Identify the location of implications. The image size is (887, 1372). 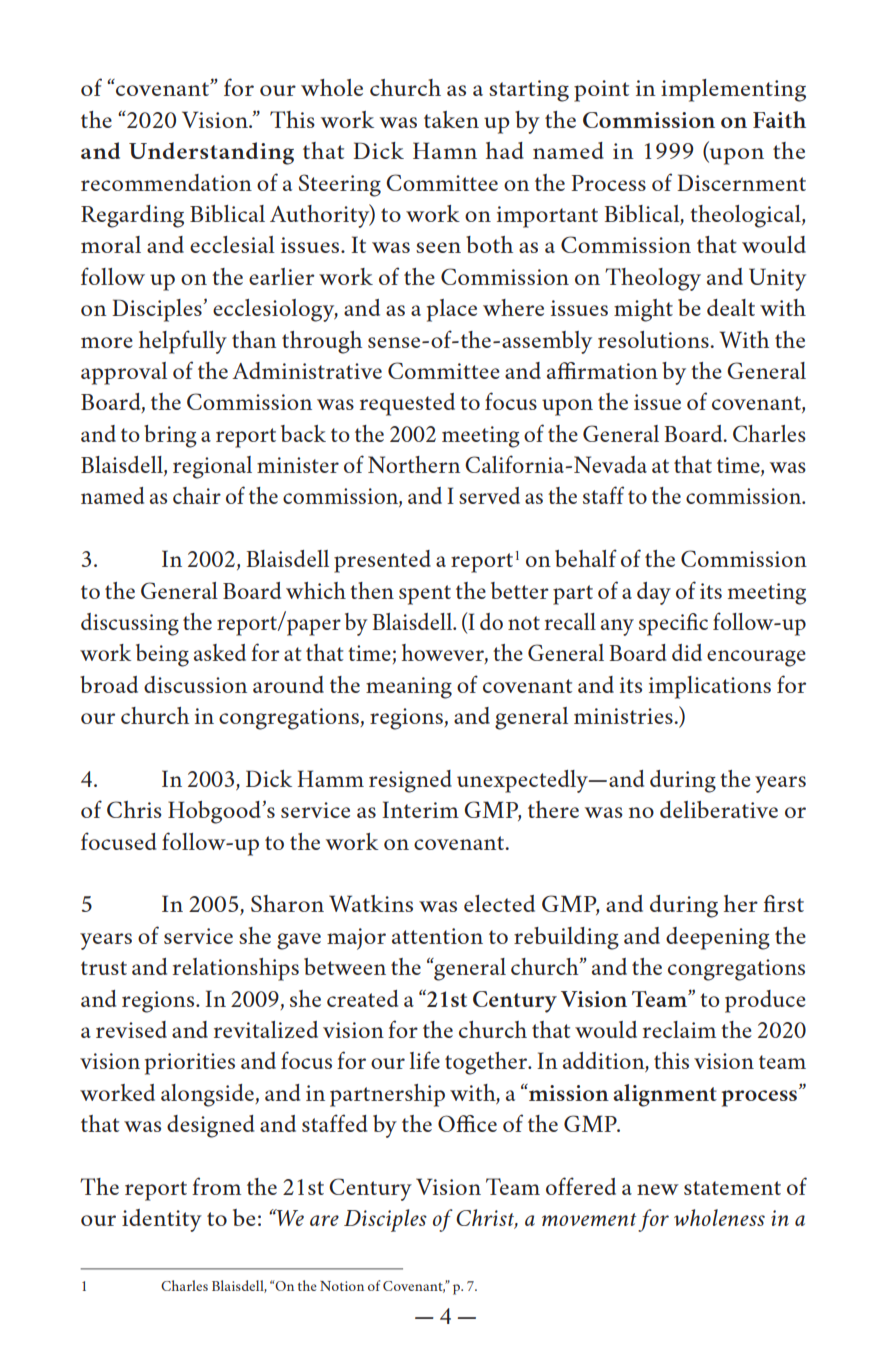
(710, 687).
